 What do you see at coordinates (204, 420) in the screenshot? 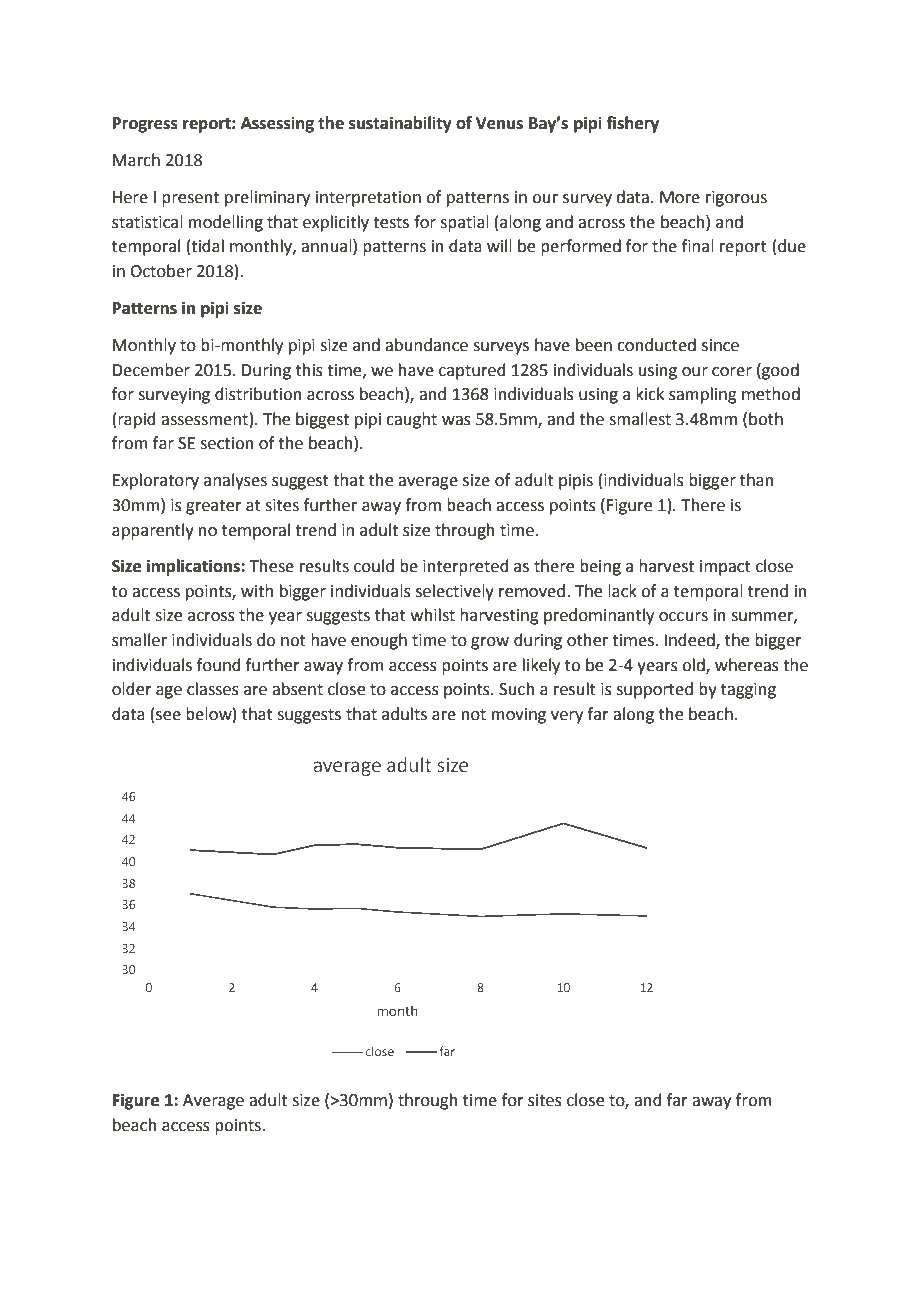
I see `assessment` at bounding box center [204, 420].
